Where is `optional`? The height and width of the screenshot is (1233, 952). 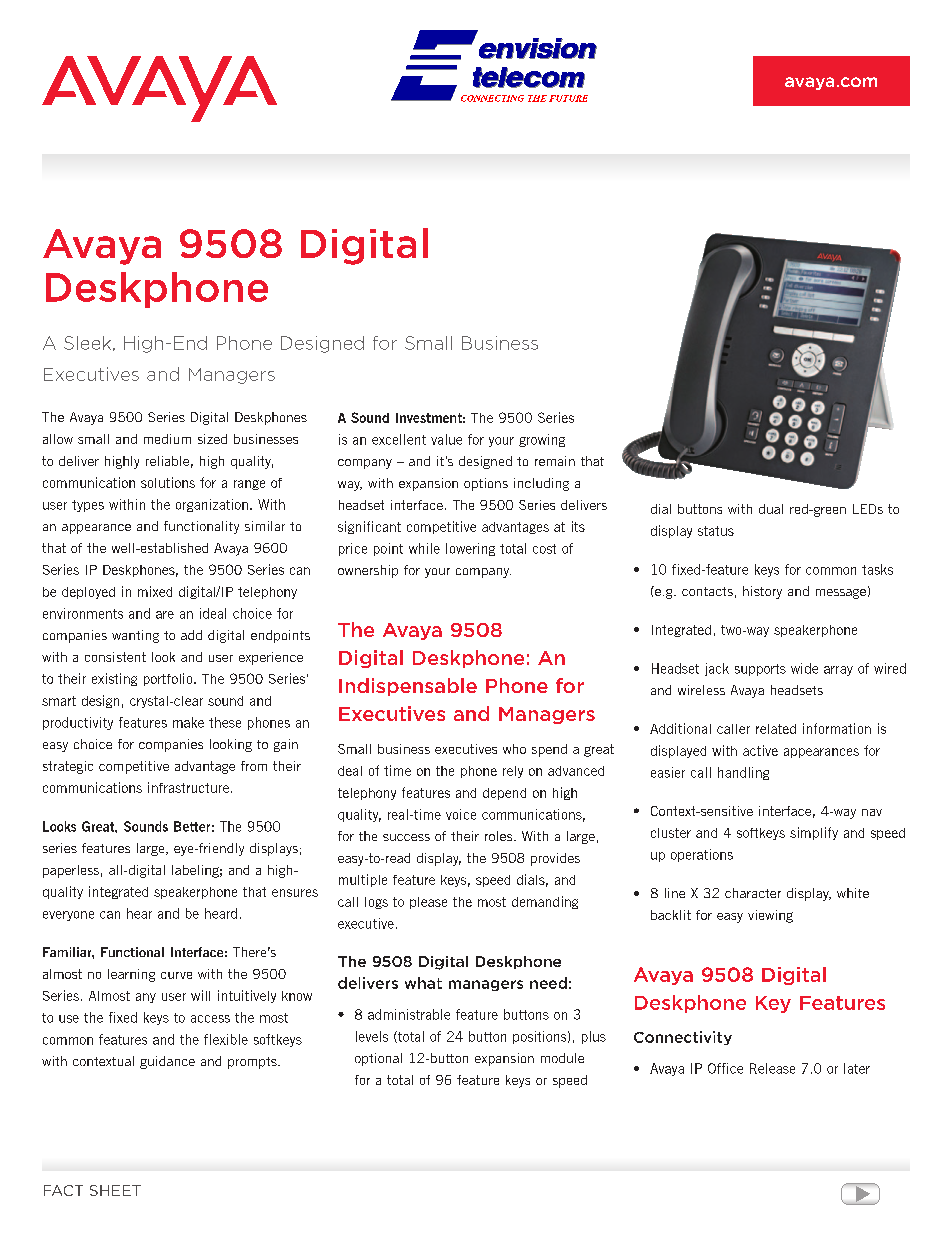 optional is located at coordinates (378, 1059).
